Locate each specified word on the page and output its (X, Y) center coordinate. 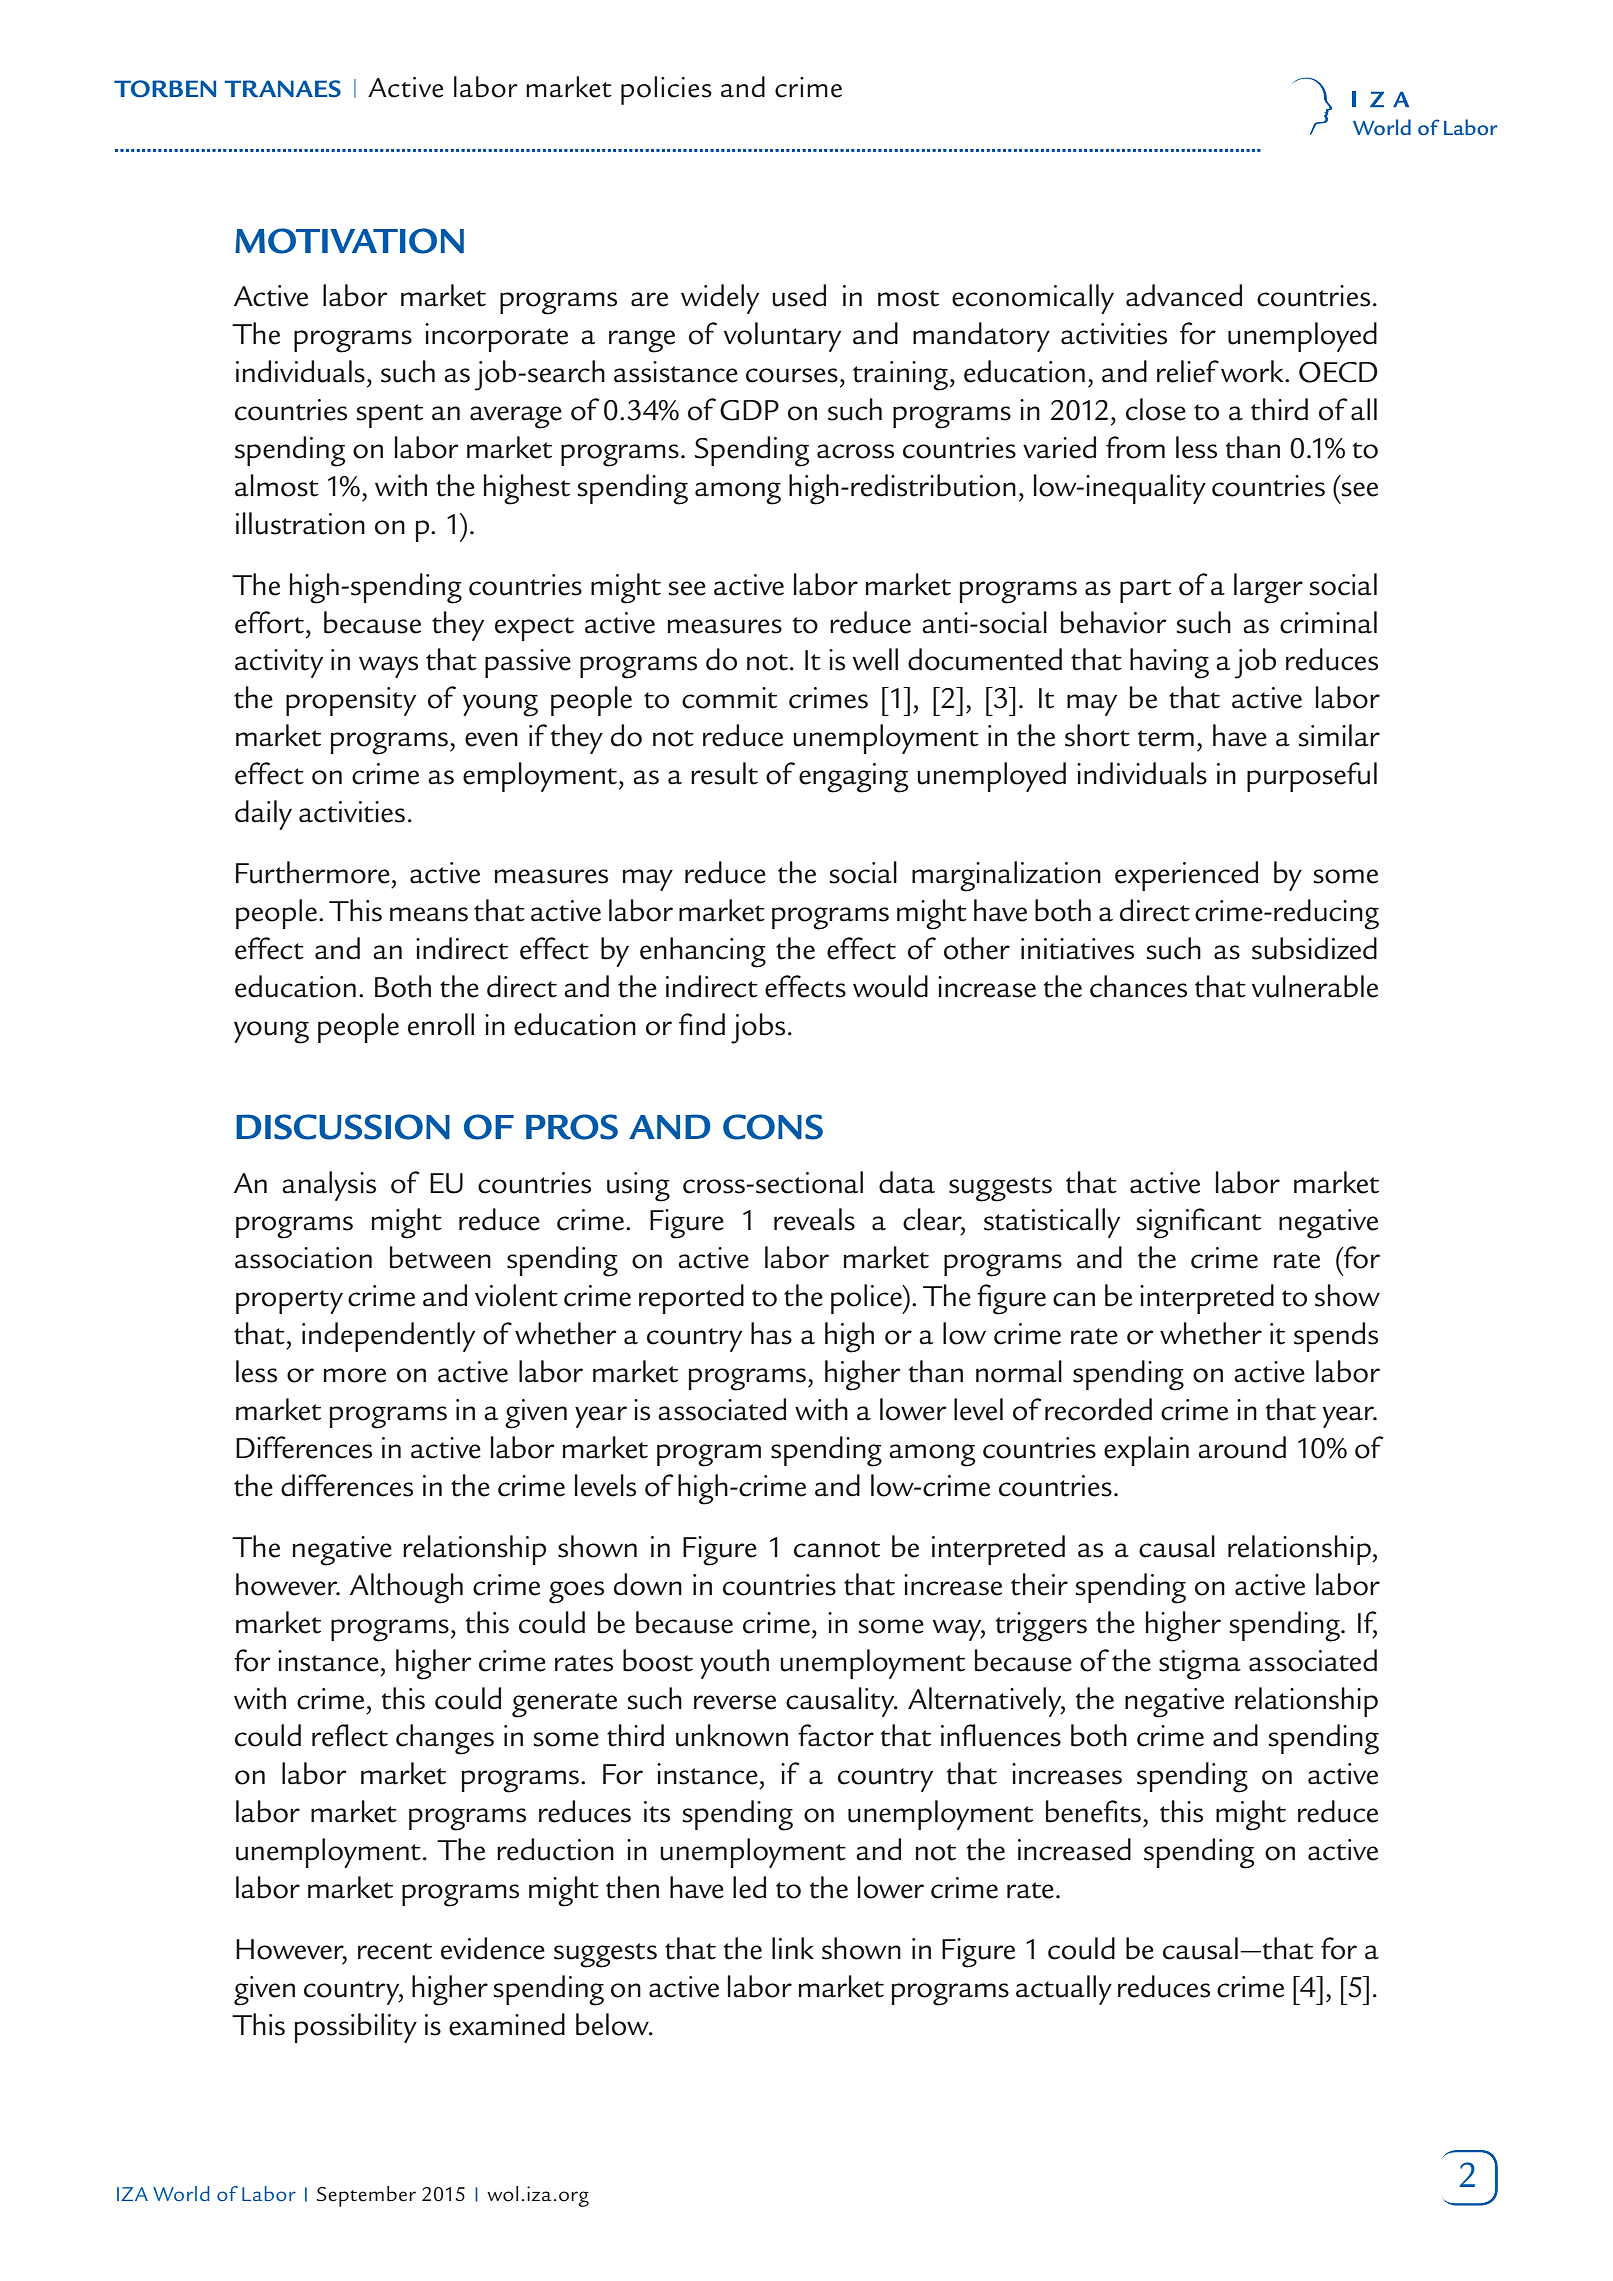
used (799, 295)
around (1242, 1447)
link (793, 1948)
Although (406, 1588)
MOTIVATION (349, 241)
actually (1064, 1990)
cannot (837, 1549)
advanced (1184, 295)
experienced (1186, 876)
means (429, 914)
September (366, 2196)
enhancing (703, 952)
